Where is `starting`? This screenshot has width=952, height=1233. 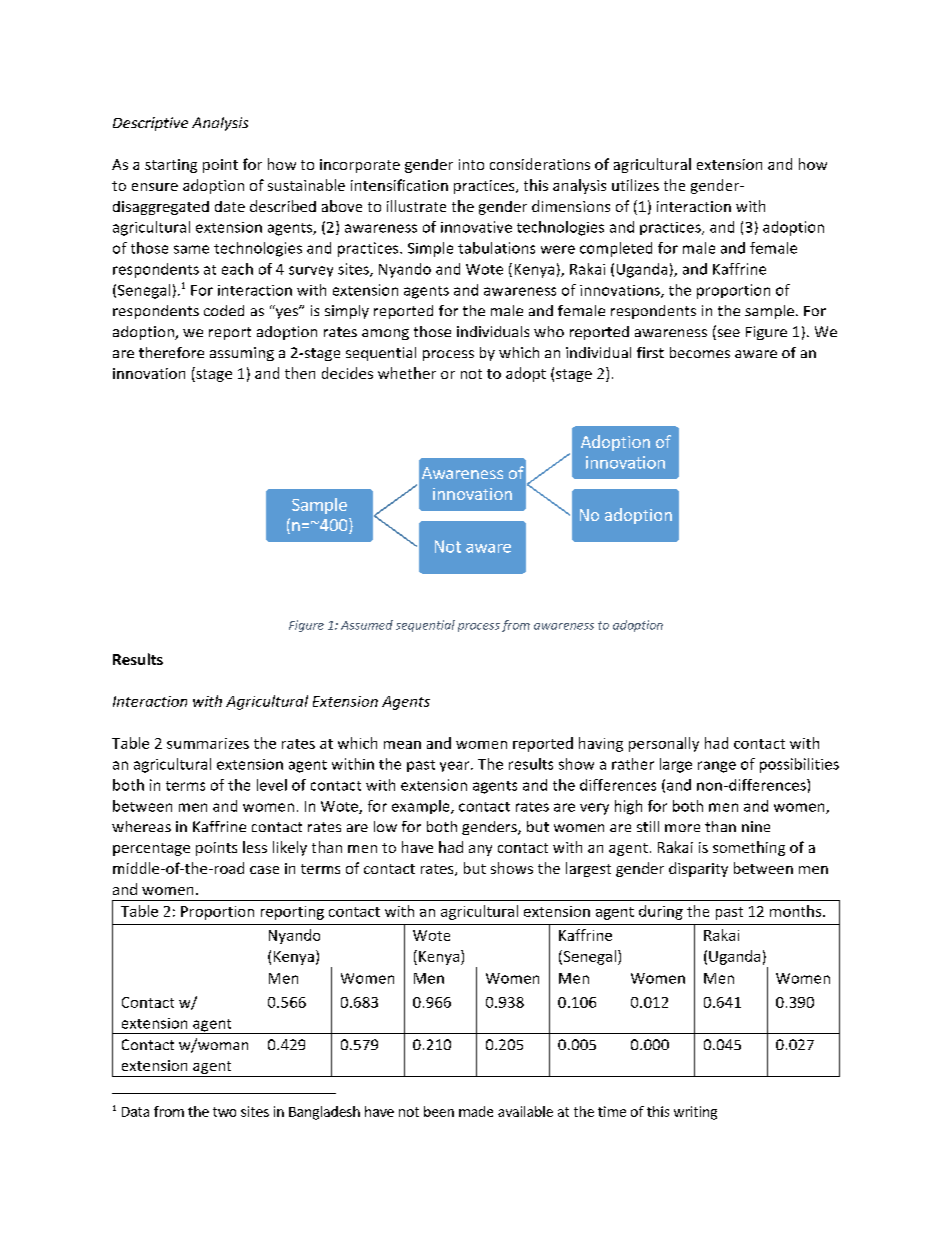 starting is located at coordinates (171, 166).
